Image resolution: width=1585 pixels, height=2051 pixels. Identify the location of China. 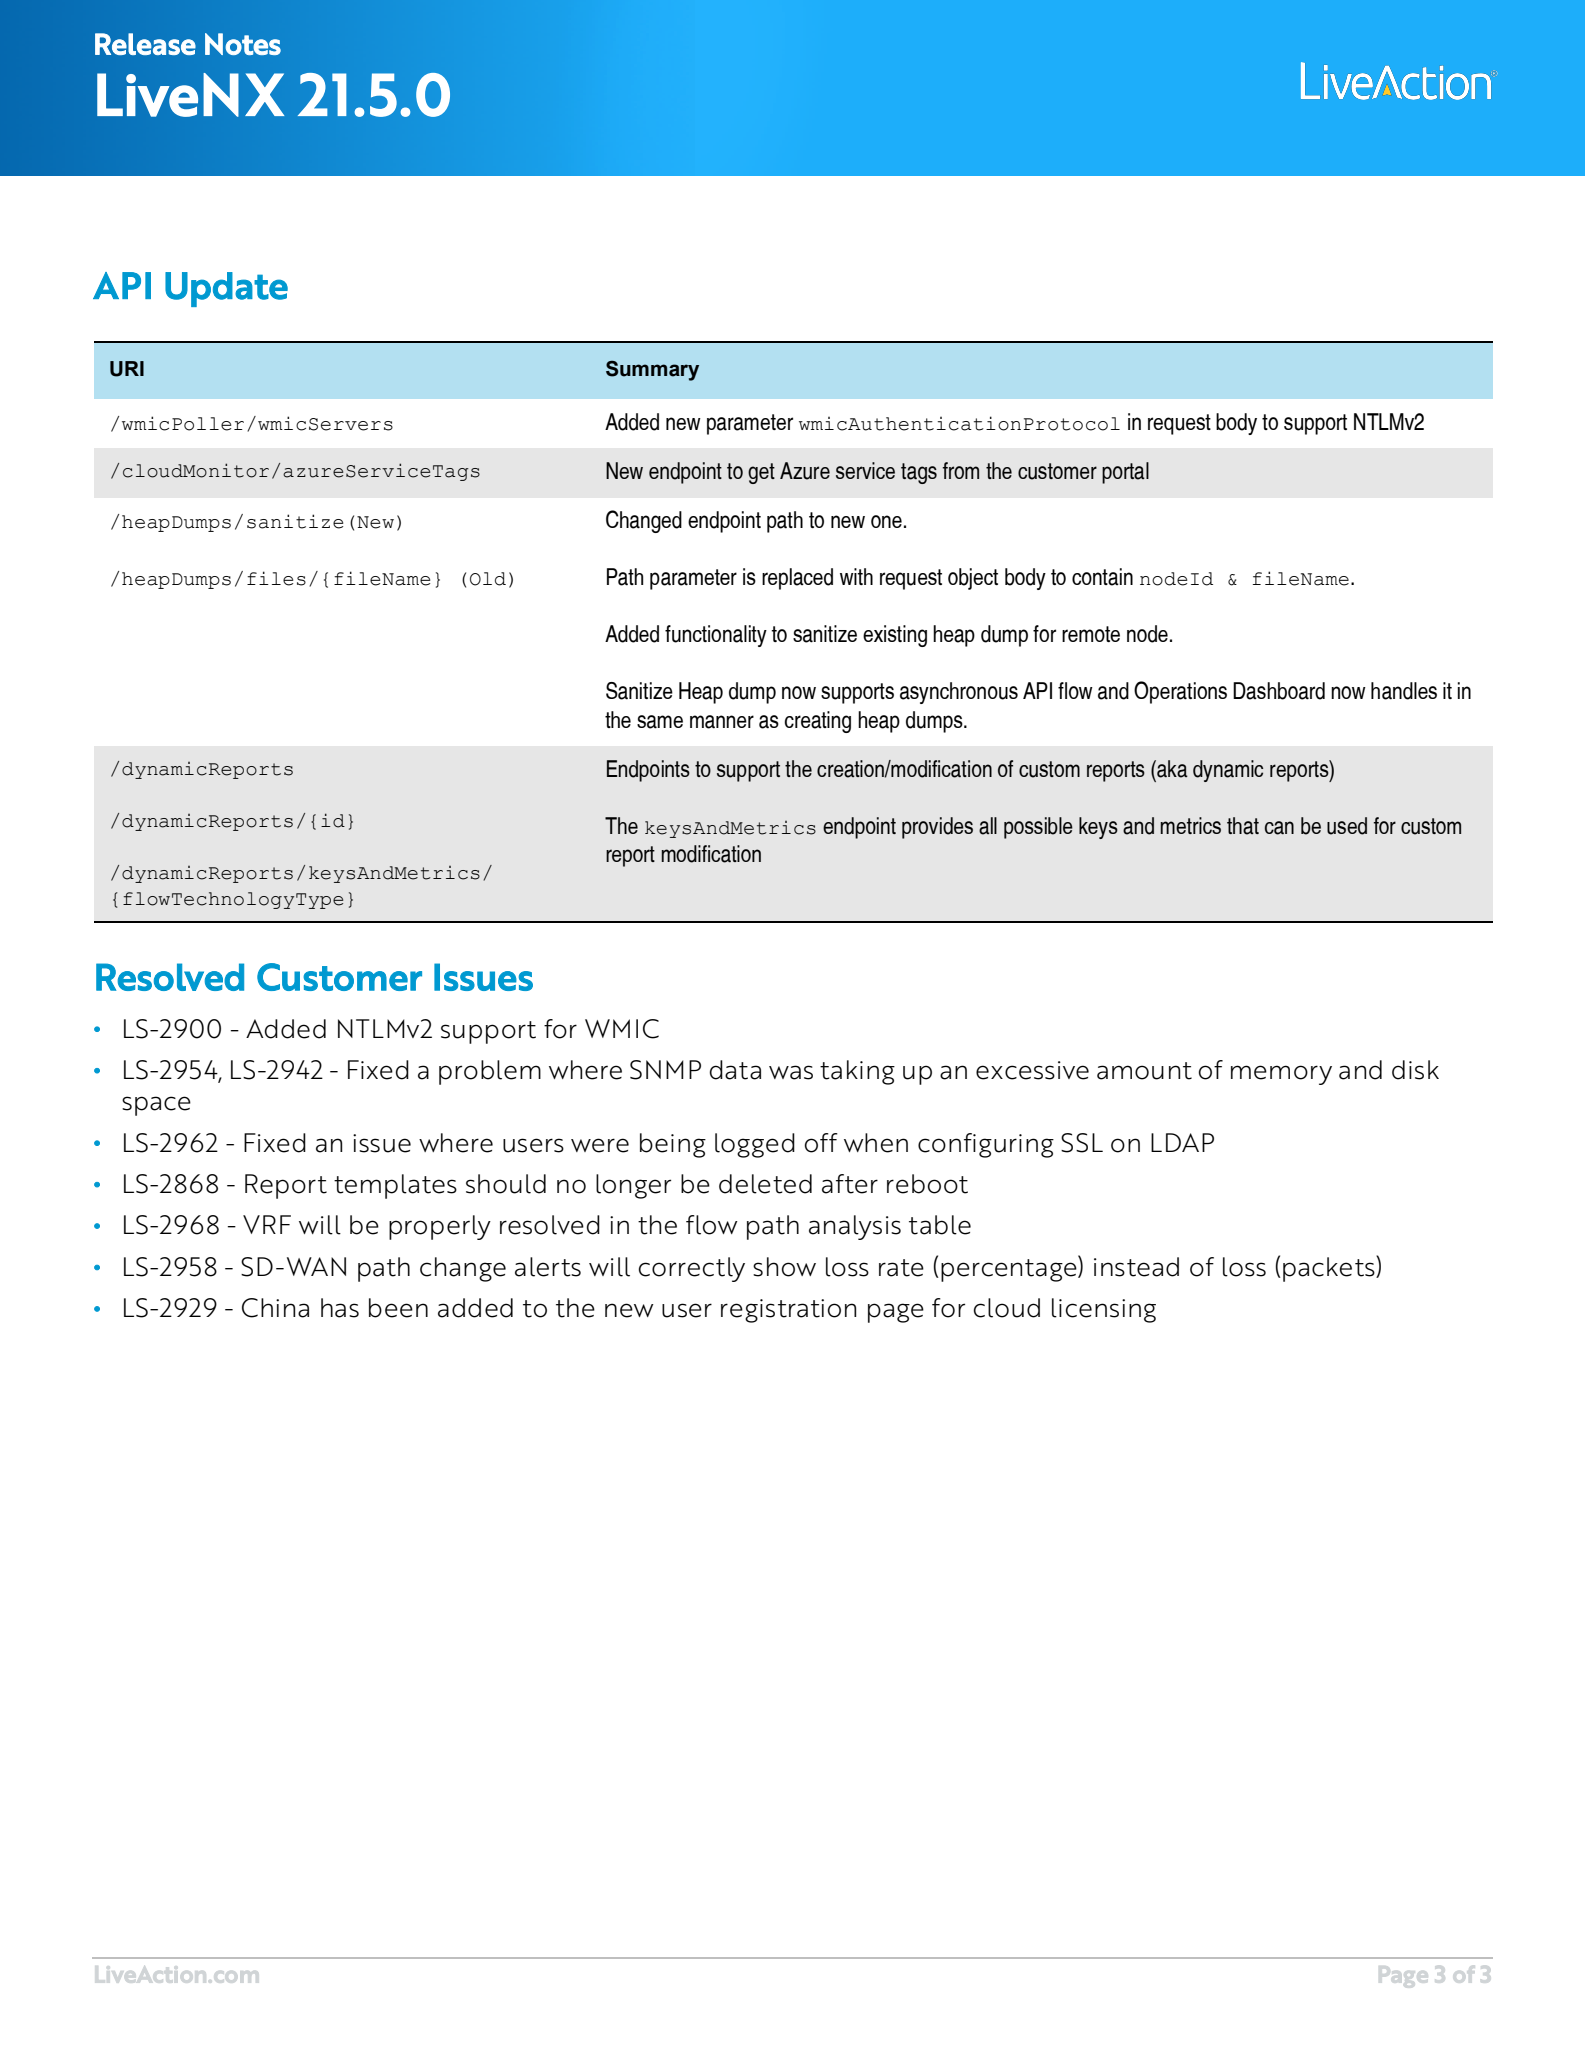
(275, 1308).
